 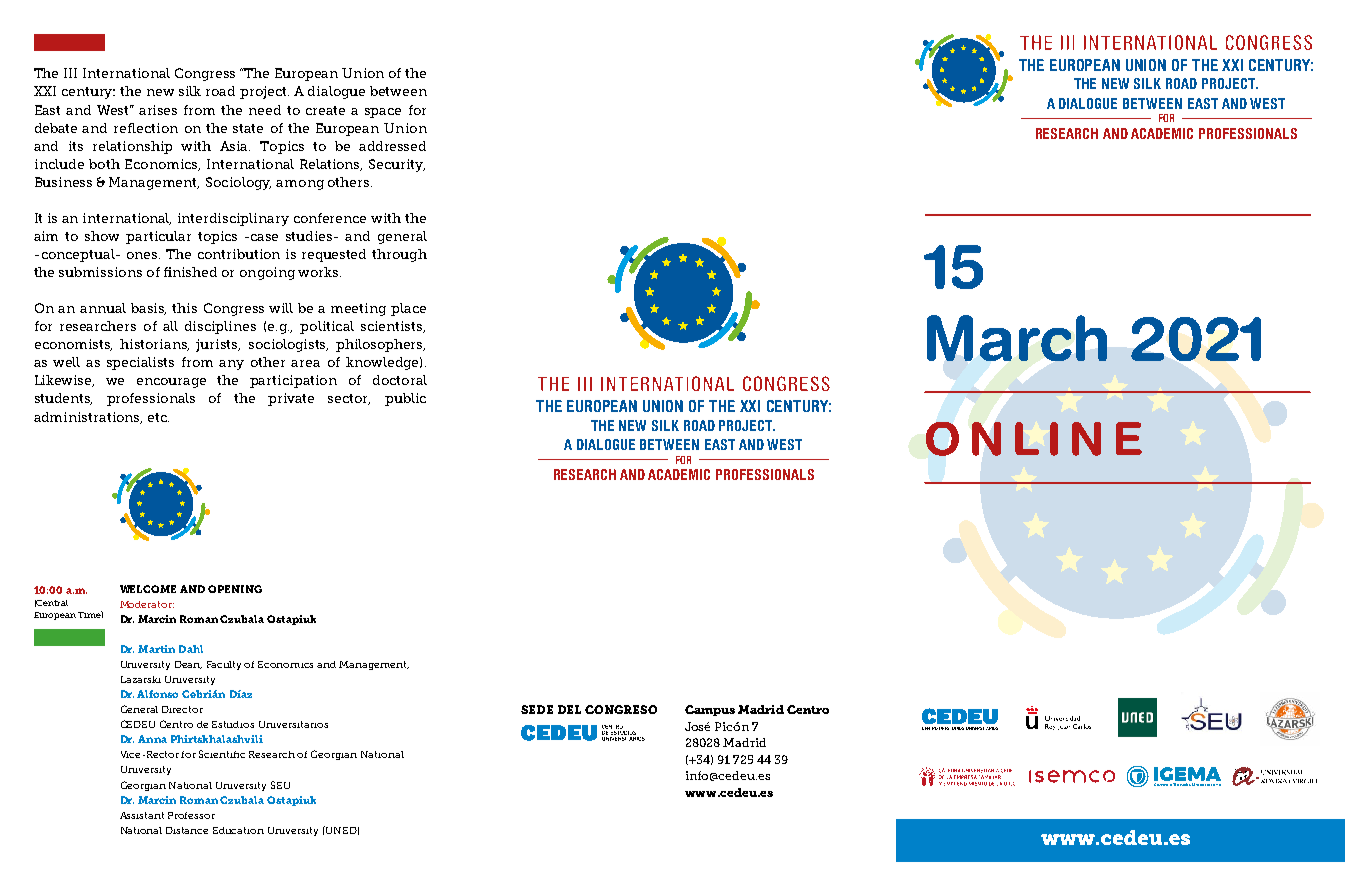 What do you see at coordinates (537, 709) in the image?
I see `SEDE` at bounding box center [537, 709].
